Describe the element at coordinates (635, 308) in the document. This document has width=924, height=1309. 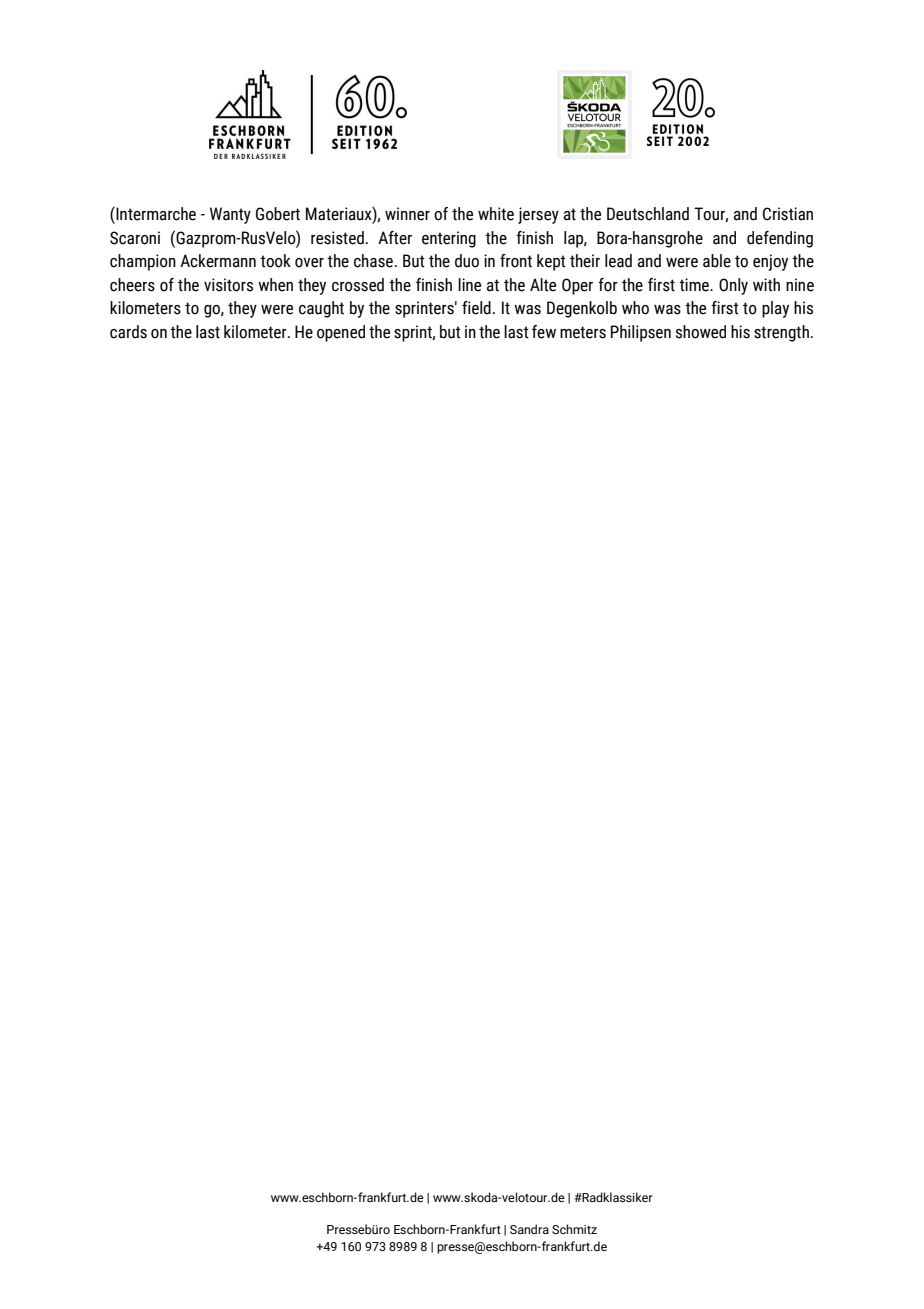
I see `who` at that location.
